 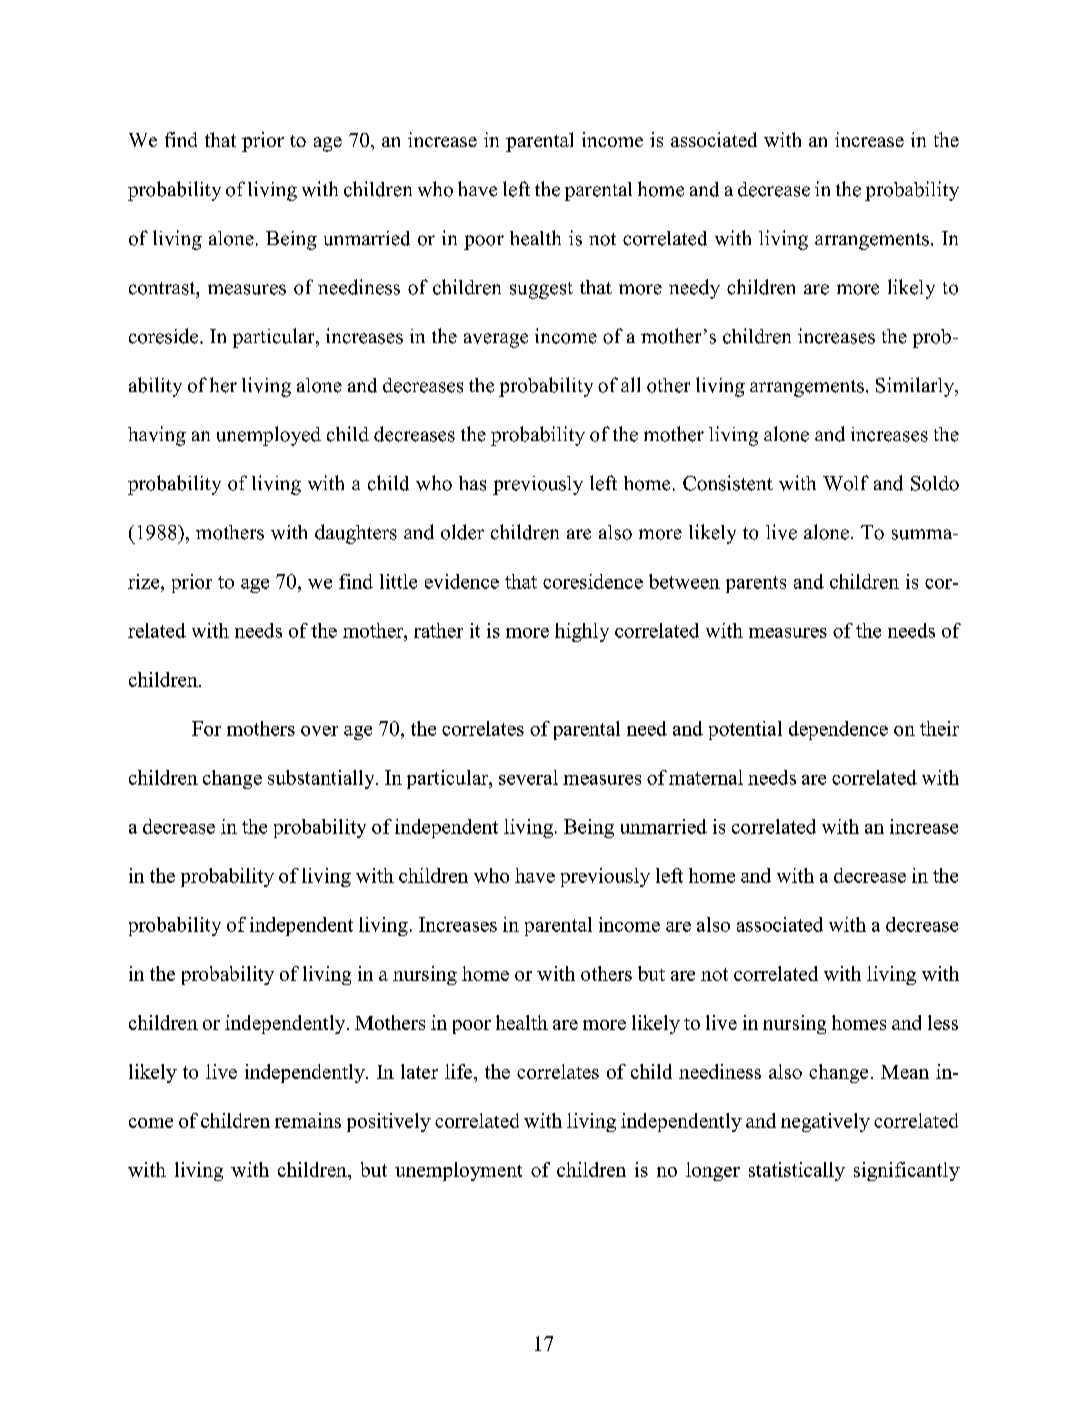 I want to click on several, so click(x=528, y=777).
